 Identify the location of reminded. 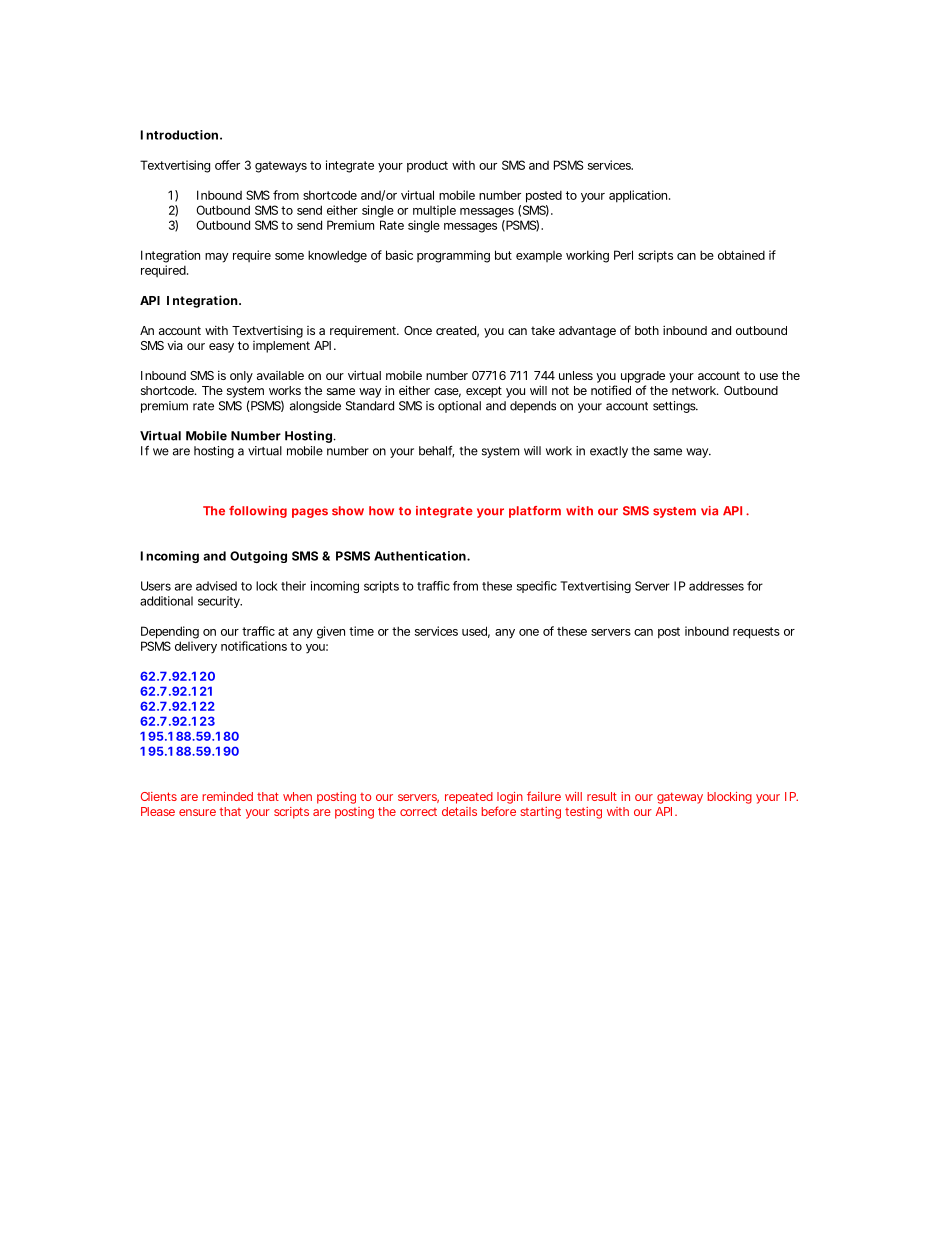
(227, 796).
